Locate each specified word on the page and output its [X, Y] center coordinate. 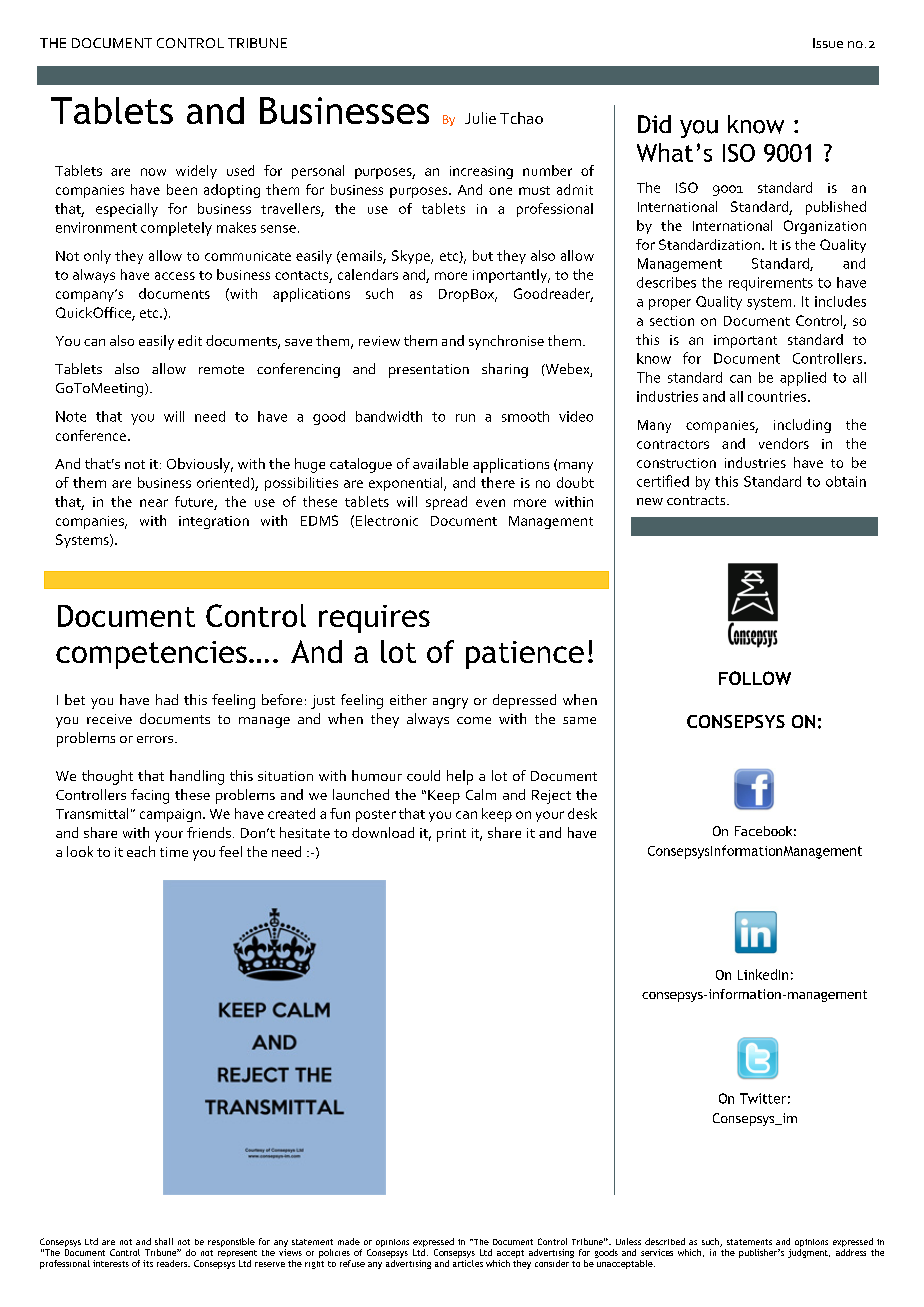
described [665, 1241]
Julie [480, 118]
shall [164, 1241]
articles [468, 1263]
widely [196, 172]
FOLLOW [755, 678]
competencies [151, 655]
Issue [828, 43]
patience [525, 655]
